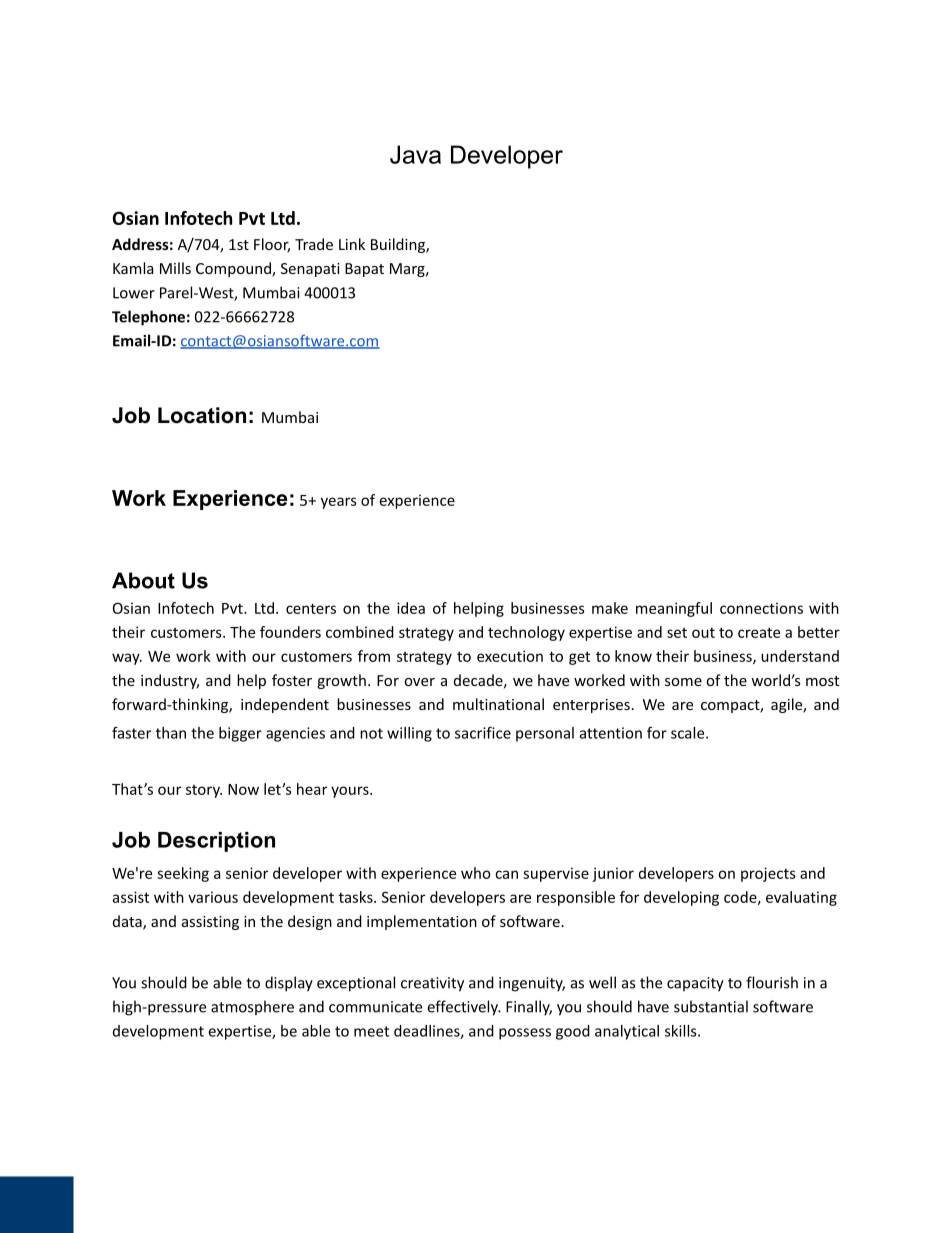 The height and width of the screenshot is (1233, 952). Describe the element at coordinates (761, 608) in the screenshot. I see `connections` at that location.
